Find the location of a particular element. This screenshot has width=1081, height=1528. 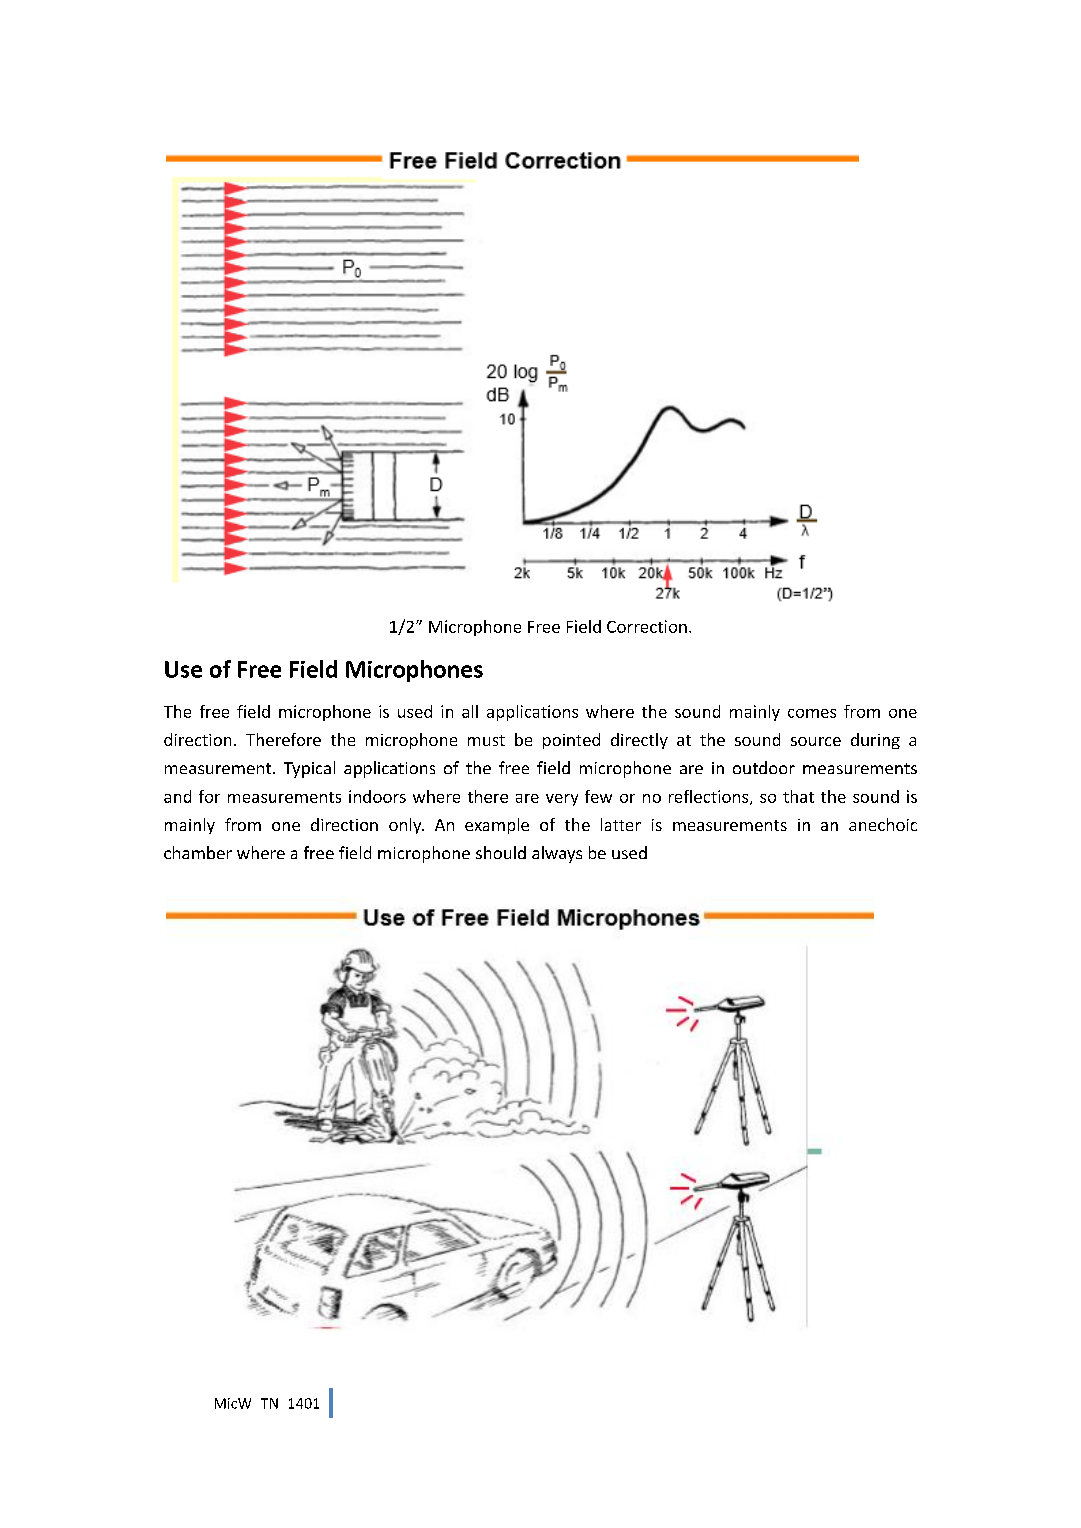

source is located at coordinates (816, 741).
